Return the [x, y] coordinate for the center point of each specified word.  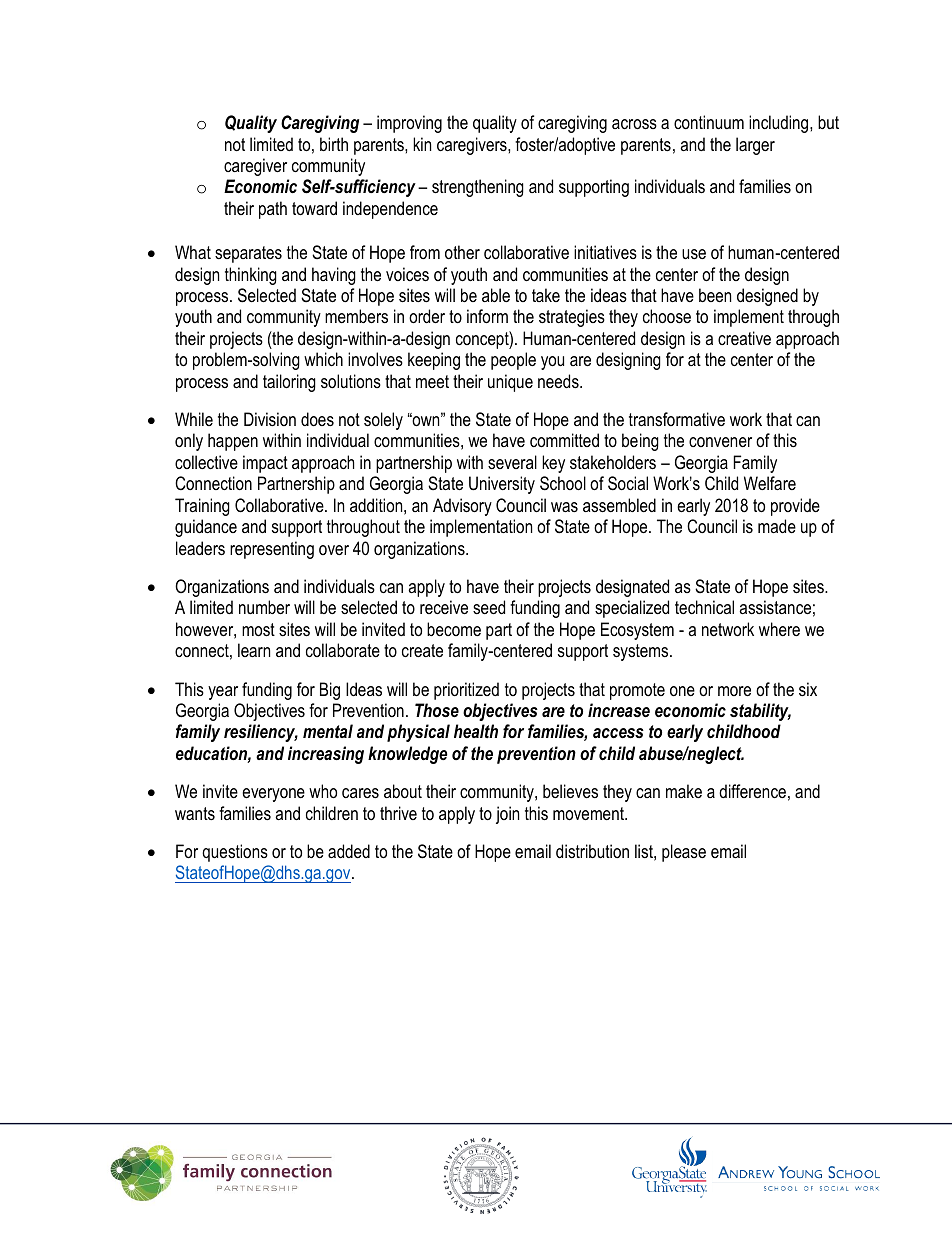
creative [744, 338]
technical [704, 607]
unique [510, 383]
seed [489, 607]
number [264, 607]
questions [235, 853]
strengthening [478, 188]
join [507, 815]
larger [755, 146]
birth [334, 144]
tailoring [289, 383]
